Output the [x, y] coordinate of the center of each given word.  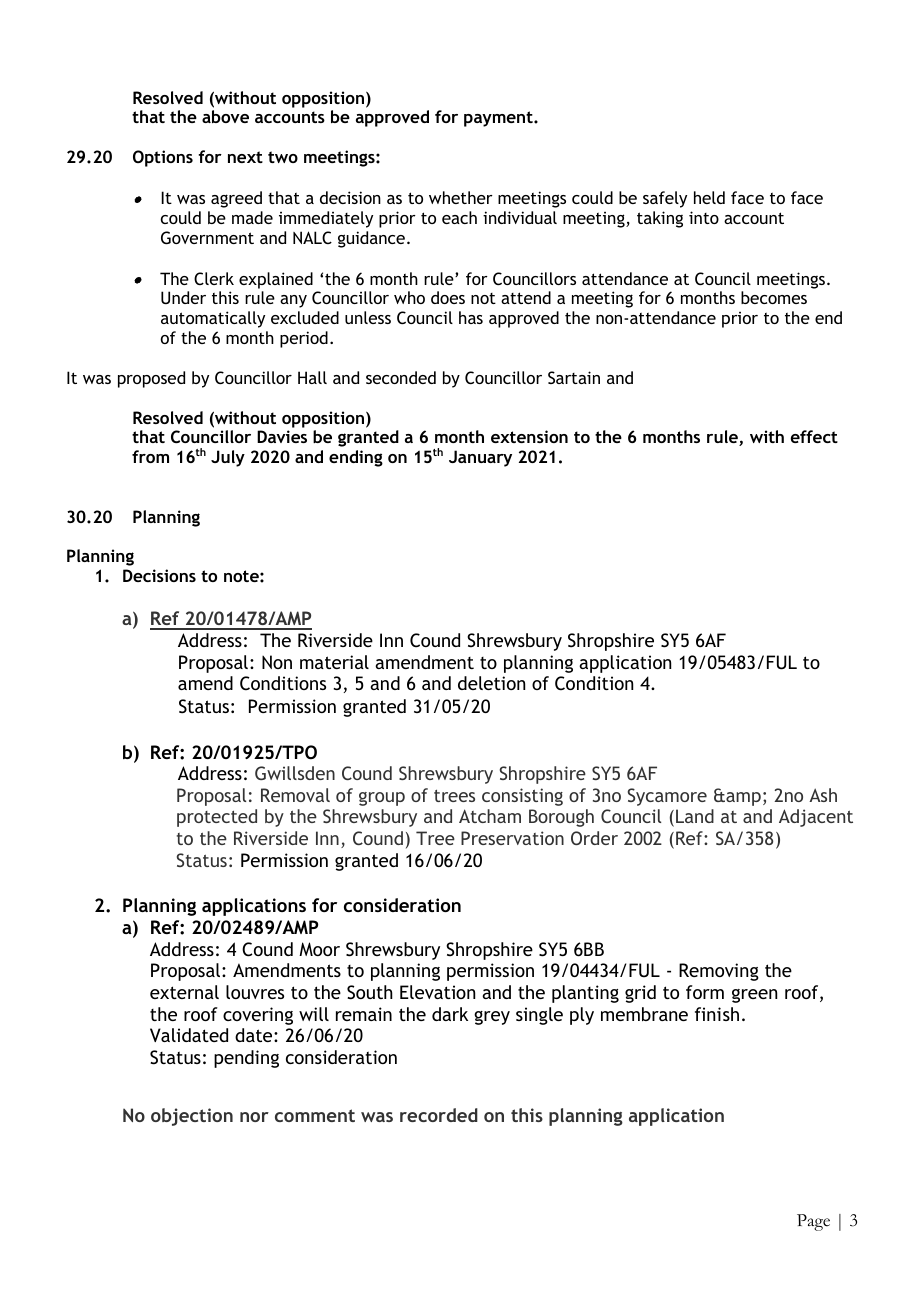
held [709, 197]
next [245, 157]
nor [254, 1117]
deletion [491, 683]
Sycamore [667, 797]
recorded [439, 1115]
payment [499, 119]
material [334, 662]
